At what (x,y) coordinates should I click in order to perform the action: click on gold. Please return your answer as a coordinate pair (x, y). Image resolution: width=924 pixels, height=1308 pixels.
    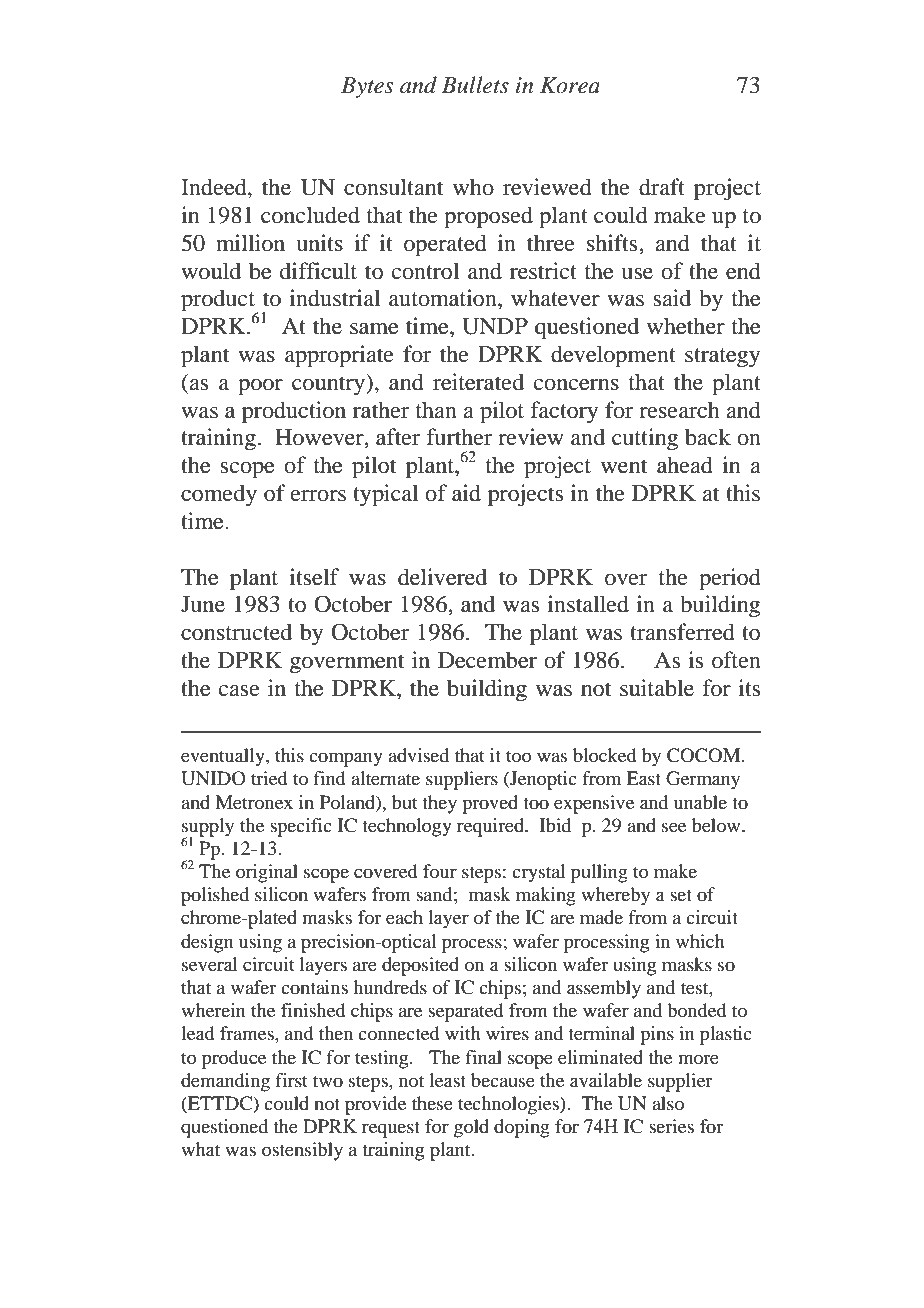
    Looking at the image, I should click on (471, 1128).
